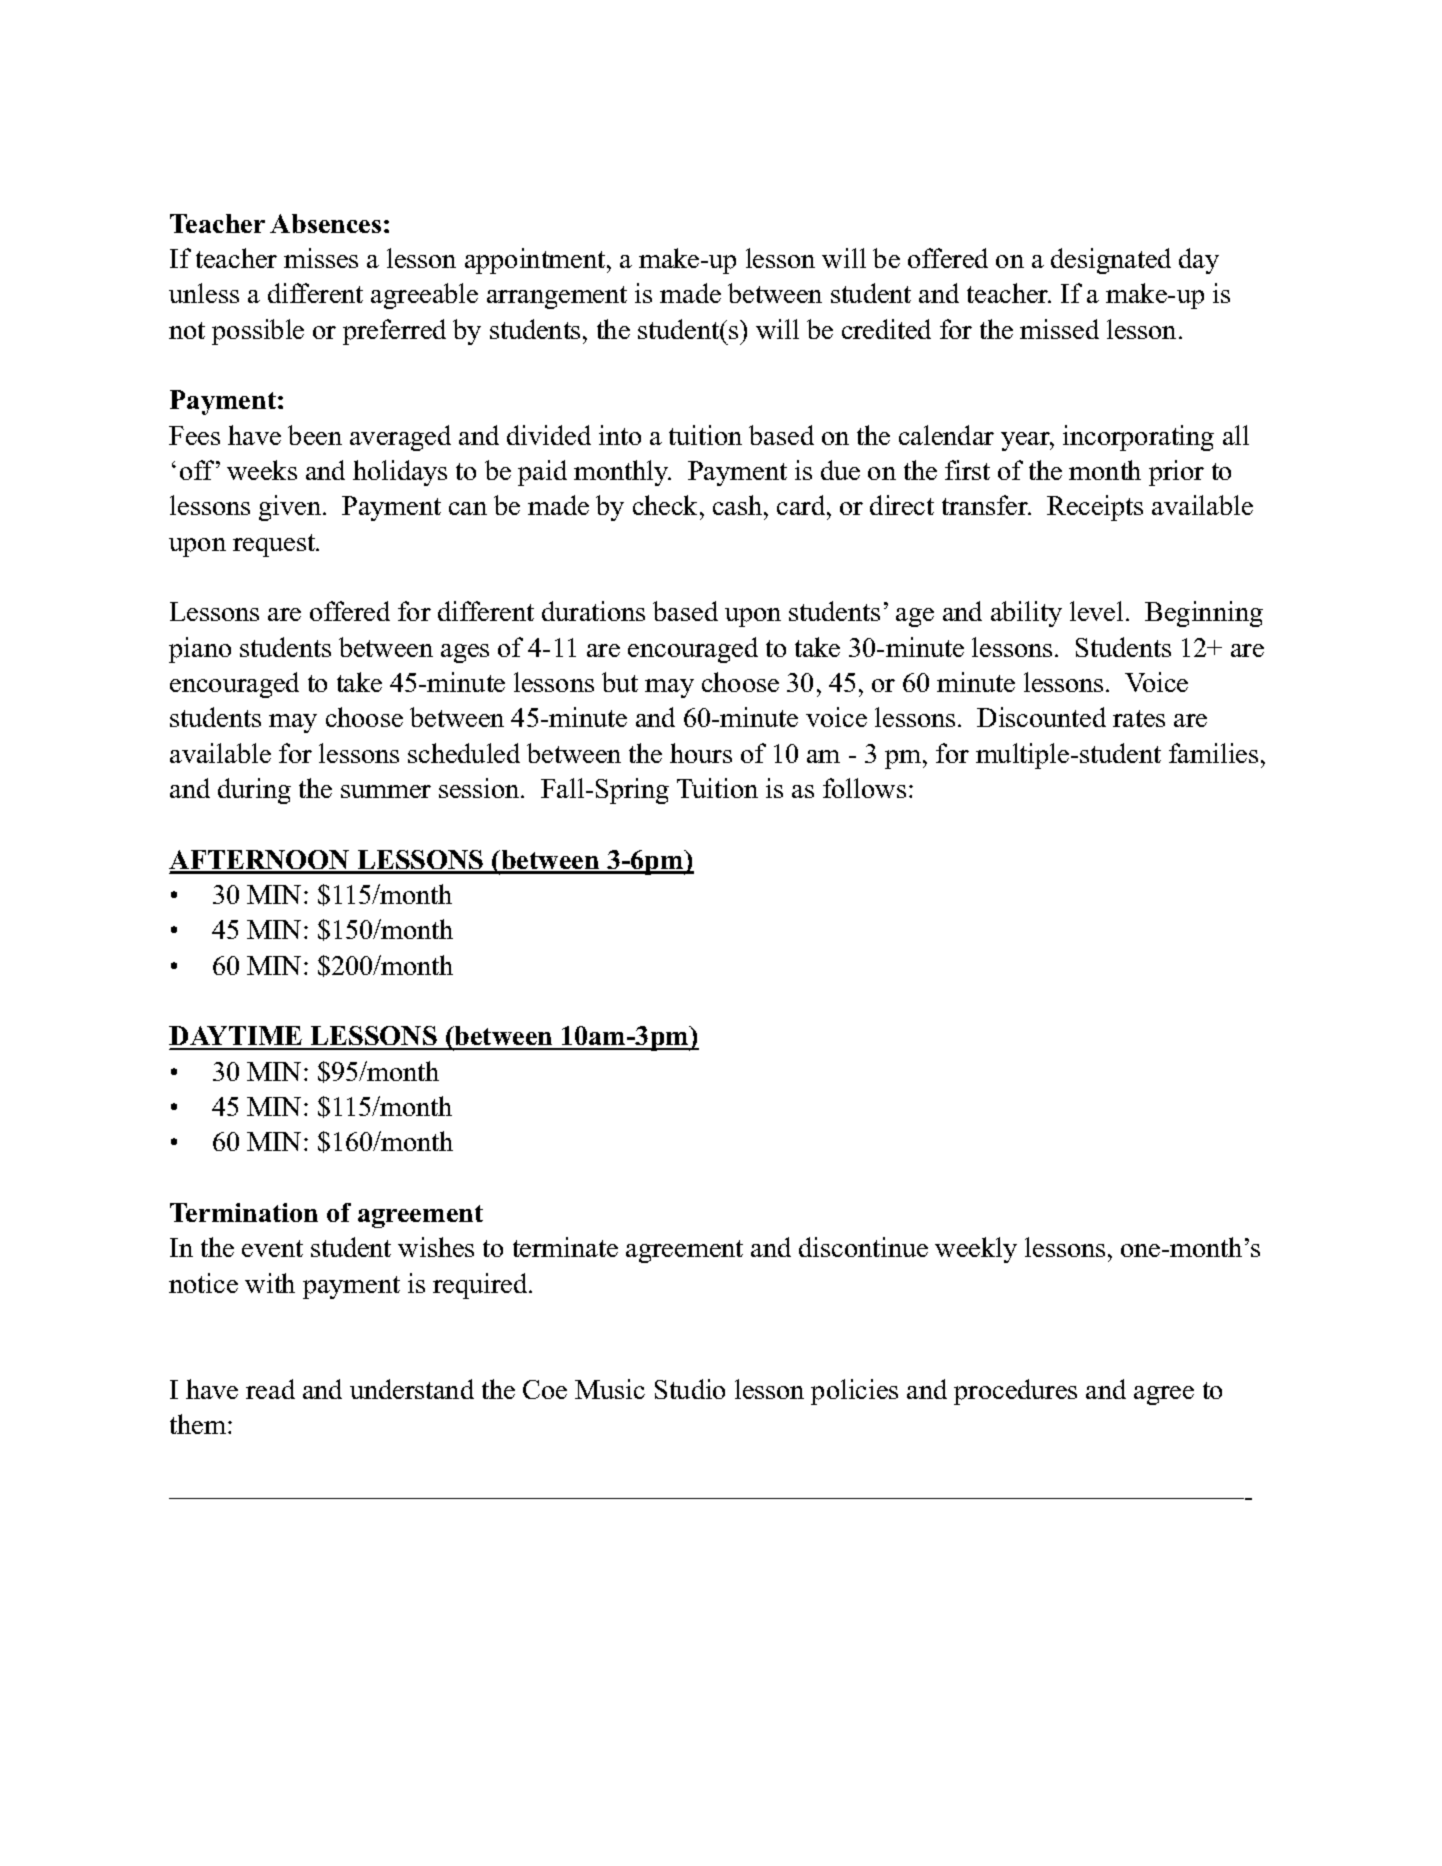 This page has height=1866, width=1442. What do you see at coordinates (1015, 1392) in the page?
I see `procedures` at bounding box center [1015, 1392].
